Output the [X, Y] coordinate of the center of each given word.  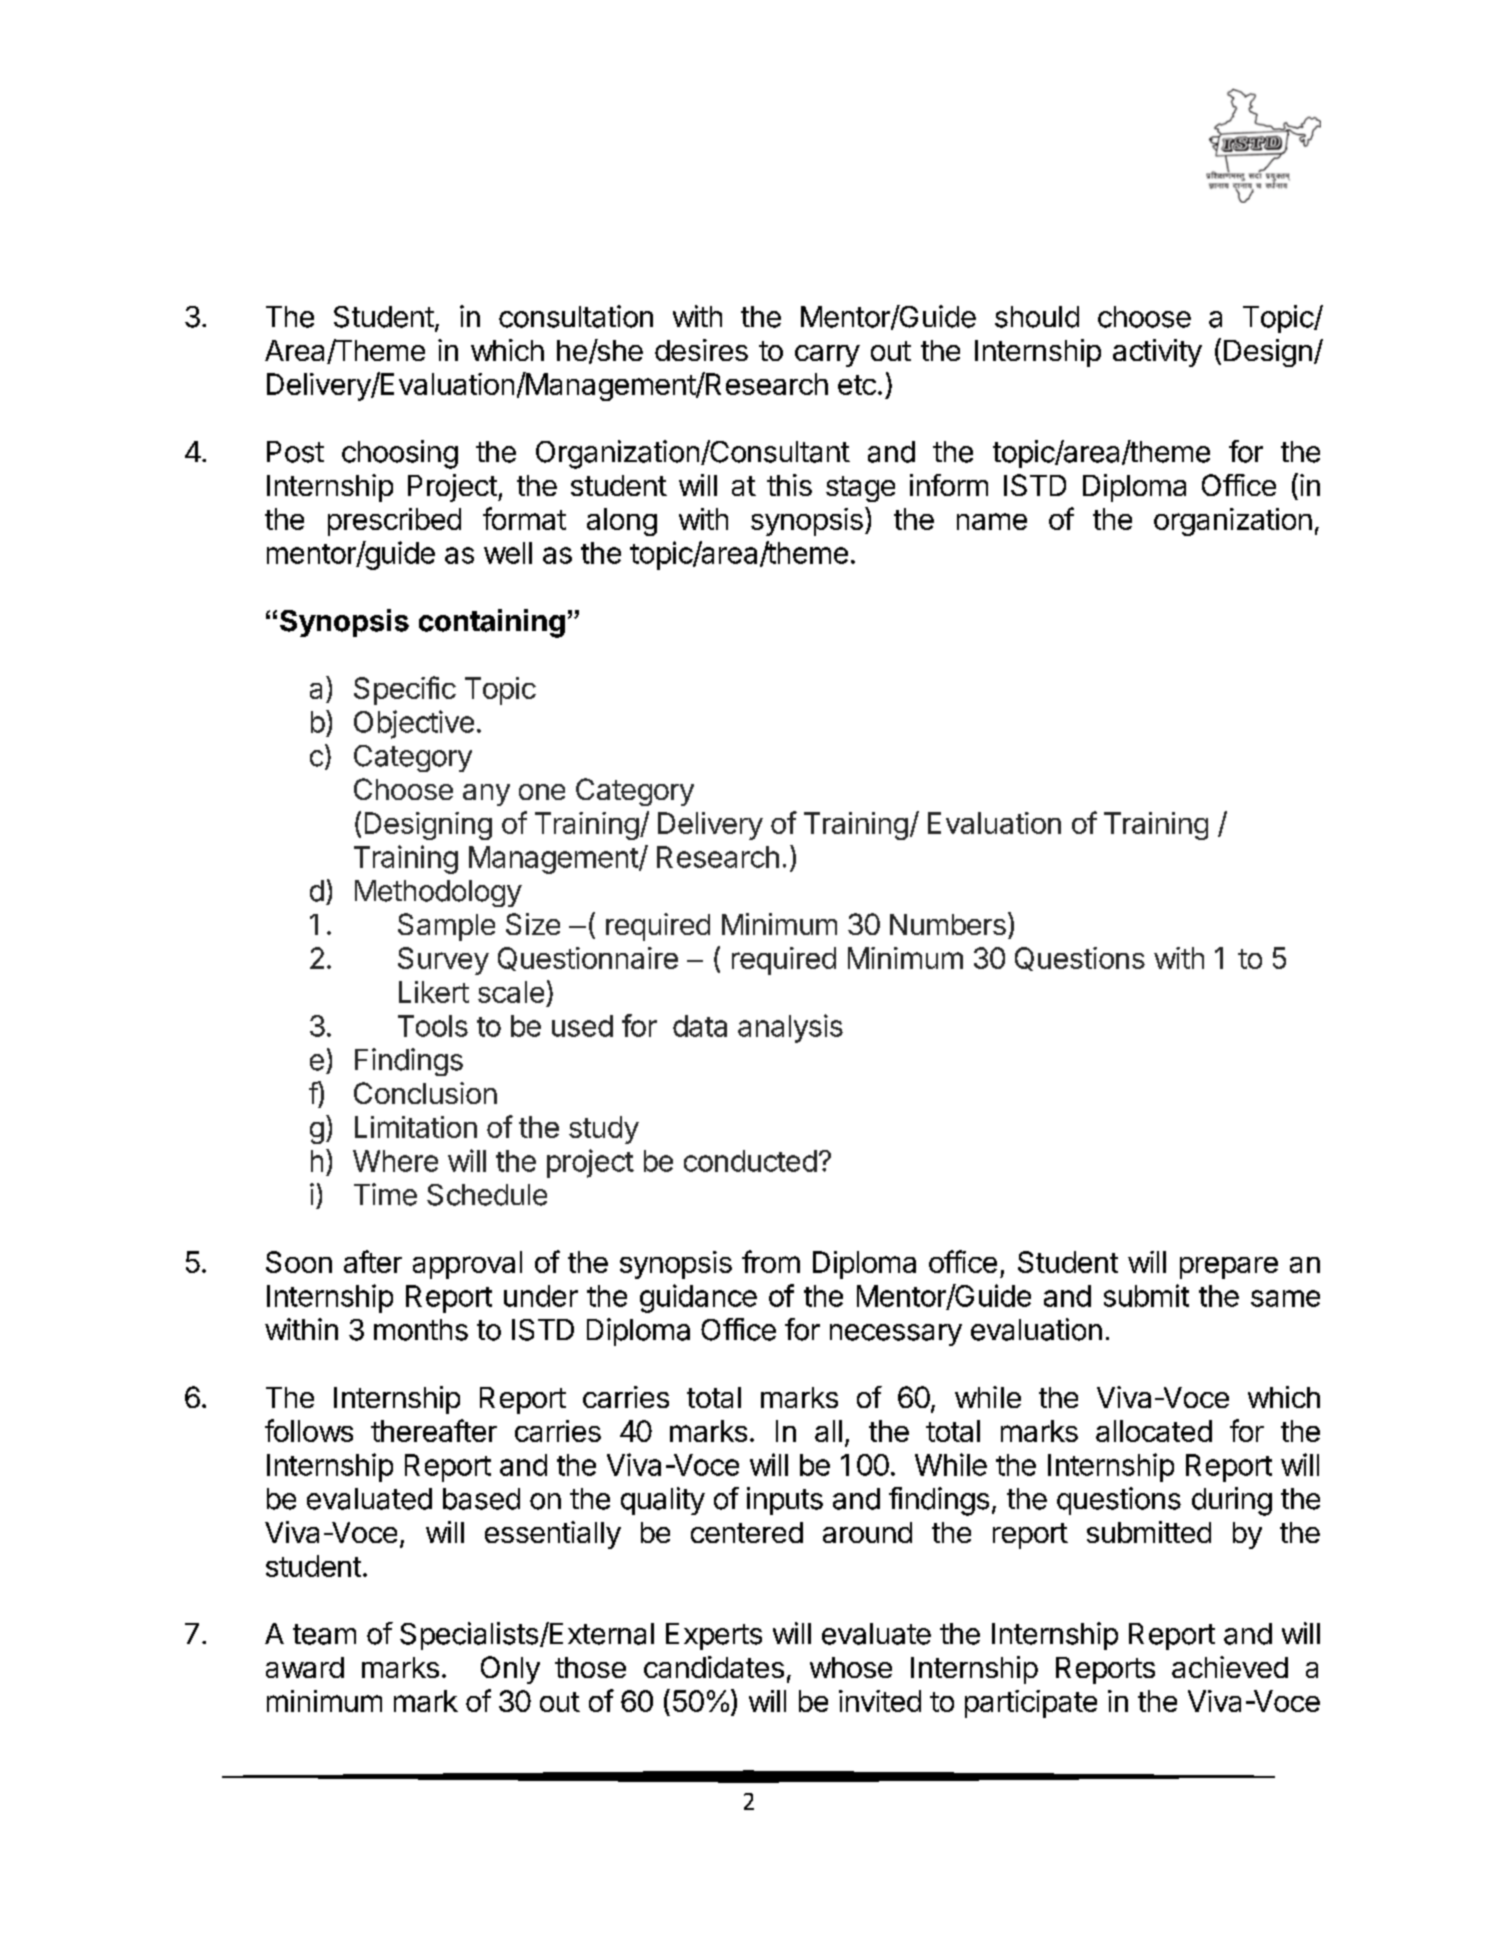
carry [827, 356]
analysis [790, 1028]
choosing [400, 454]
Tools [433, 1026]
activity [1157, 353]
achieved [1230, 1667]
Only [510, 1670]
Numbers [948, 924]
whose [851, 1667]
